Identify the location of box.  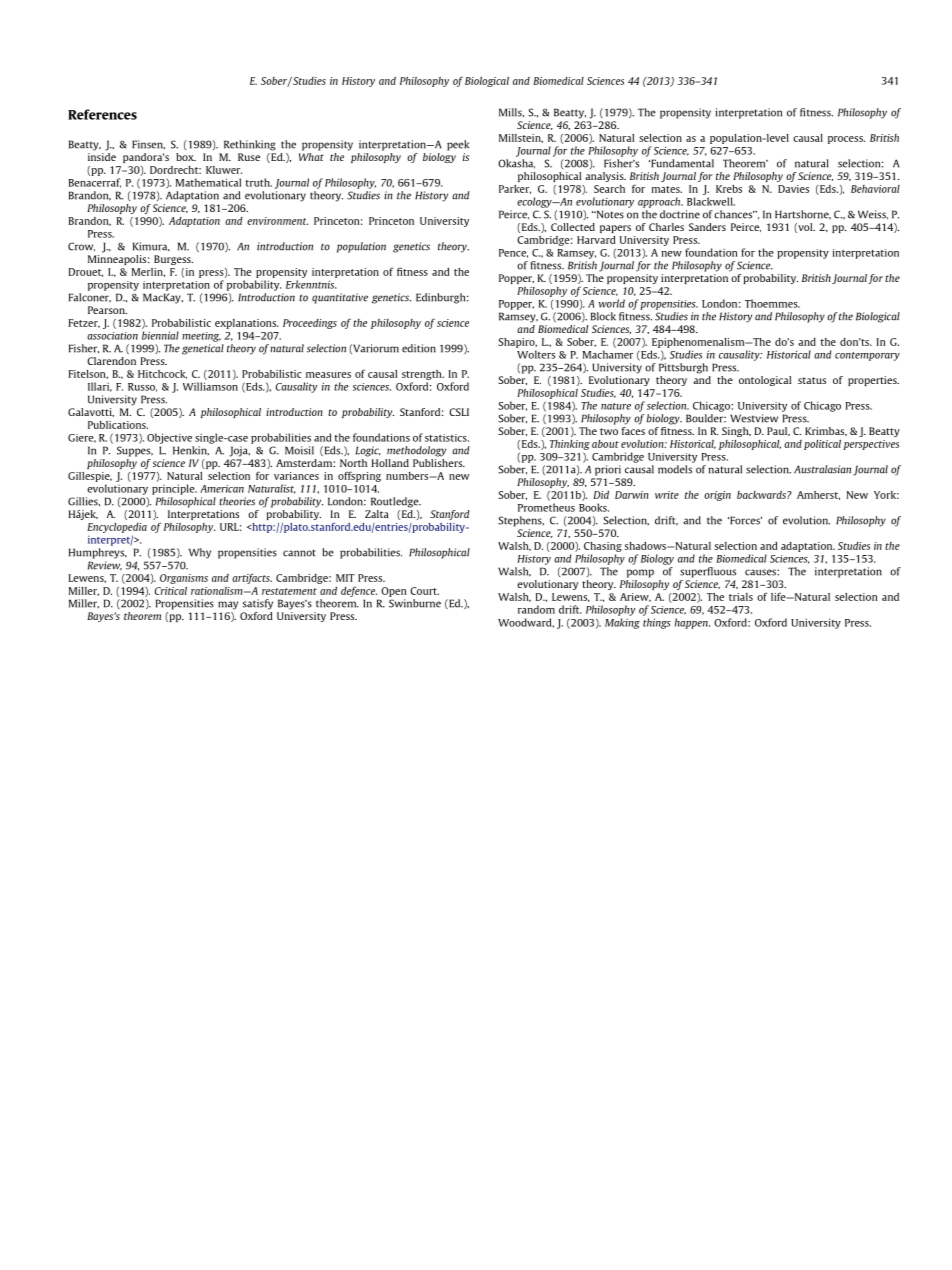
(186, 157).
